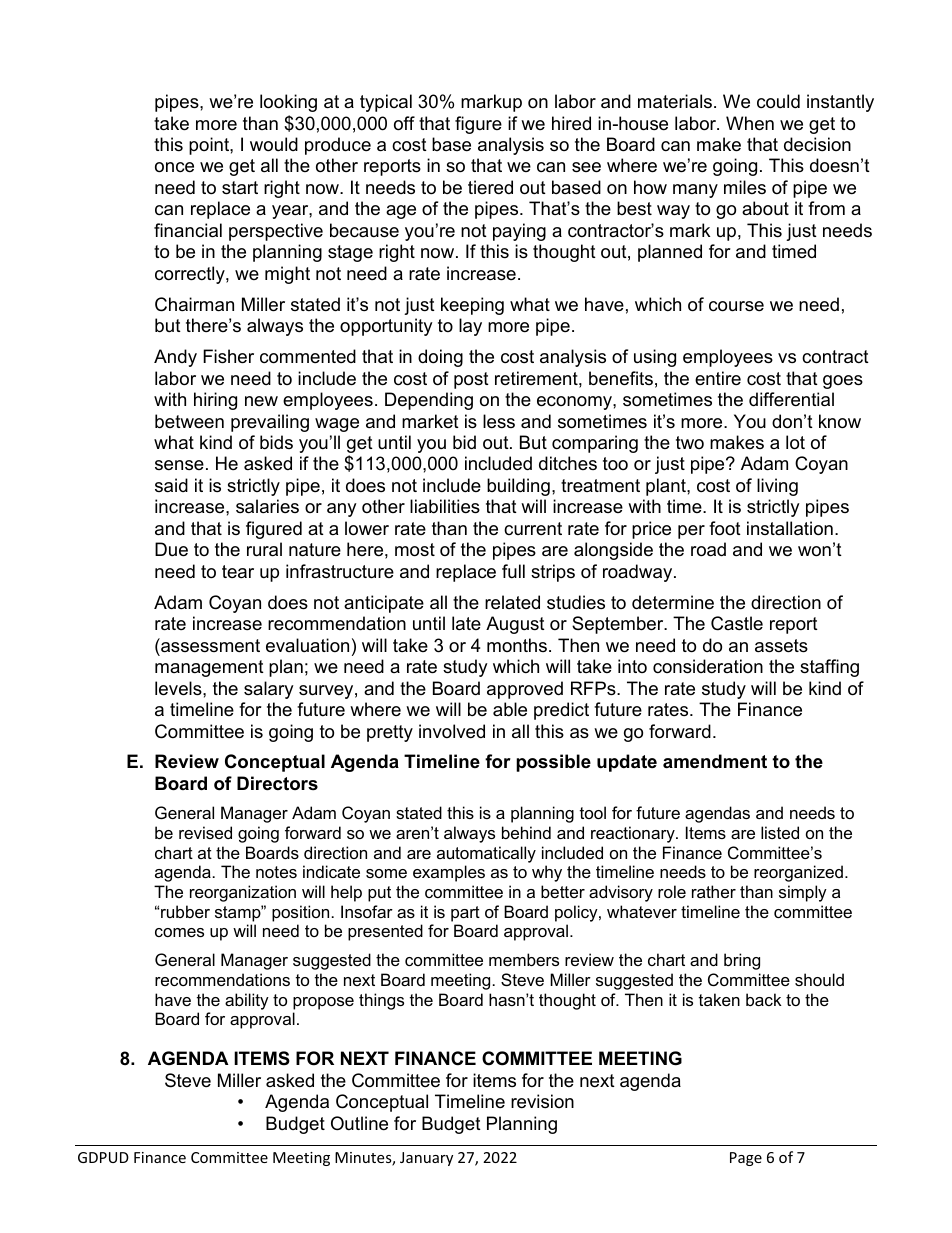 This image has width=952, height=1233. What do you see at coordinates (359, 1123) in the image?
I see `Outline` at bounding box center [359, 1123].
